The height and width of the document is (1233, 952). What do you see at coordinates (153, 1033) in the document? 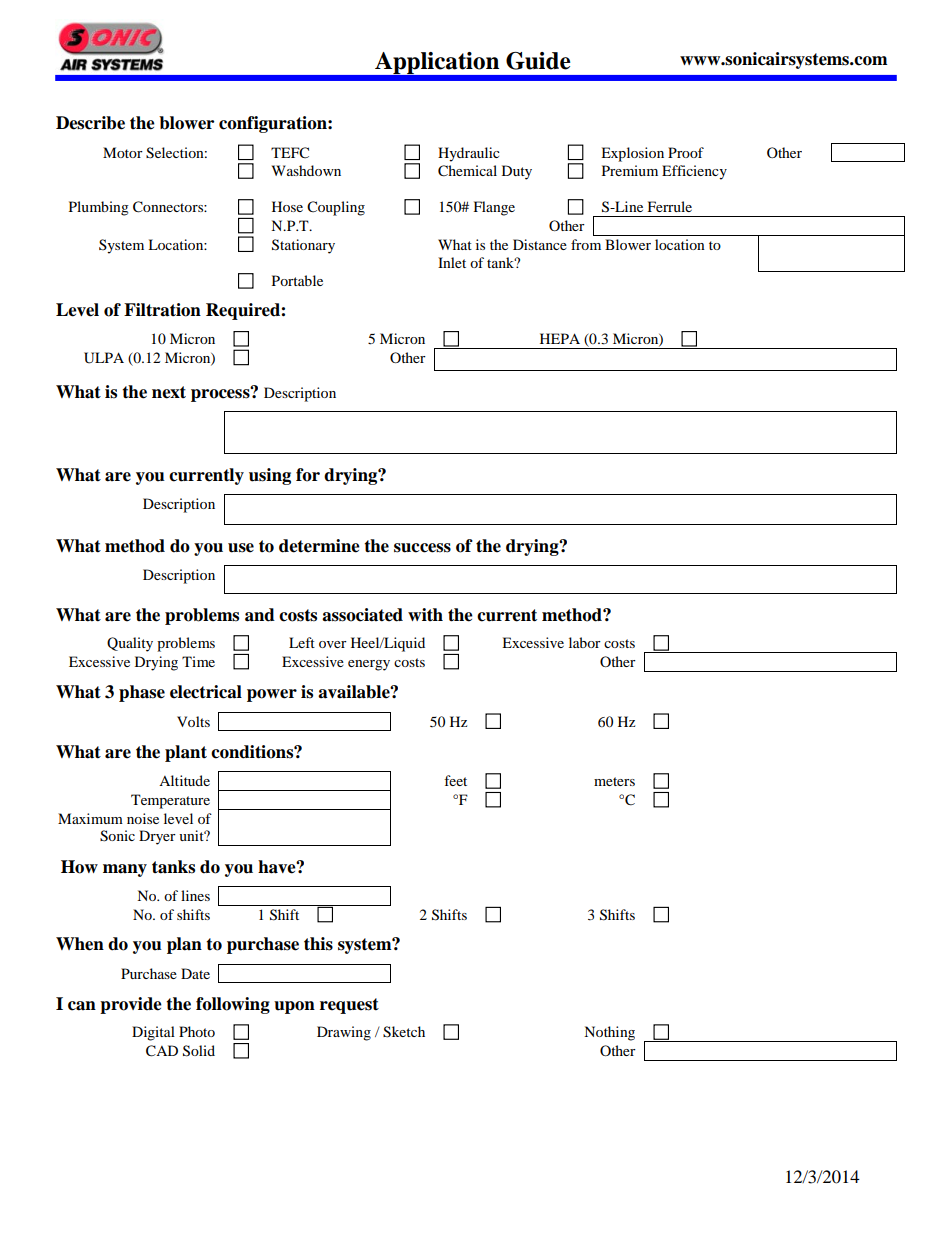
I see `Digital` at bounding box center [153, 1033].
